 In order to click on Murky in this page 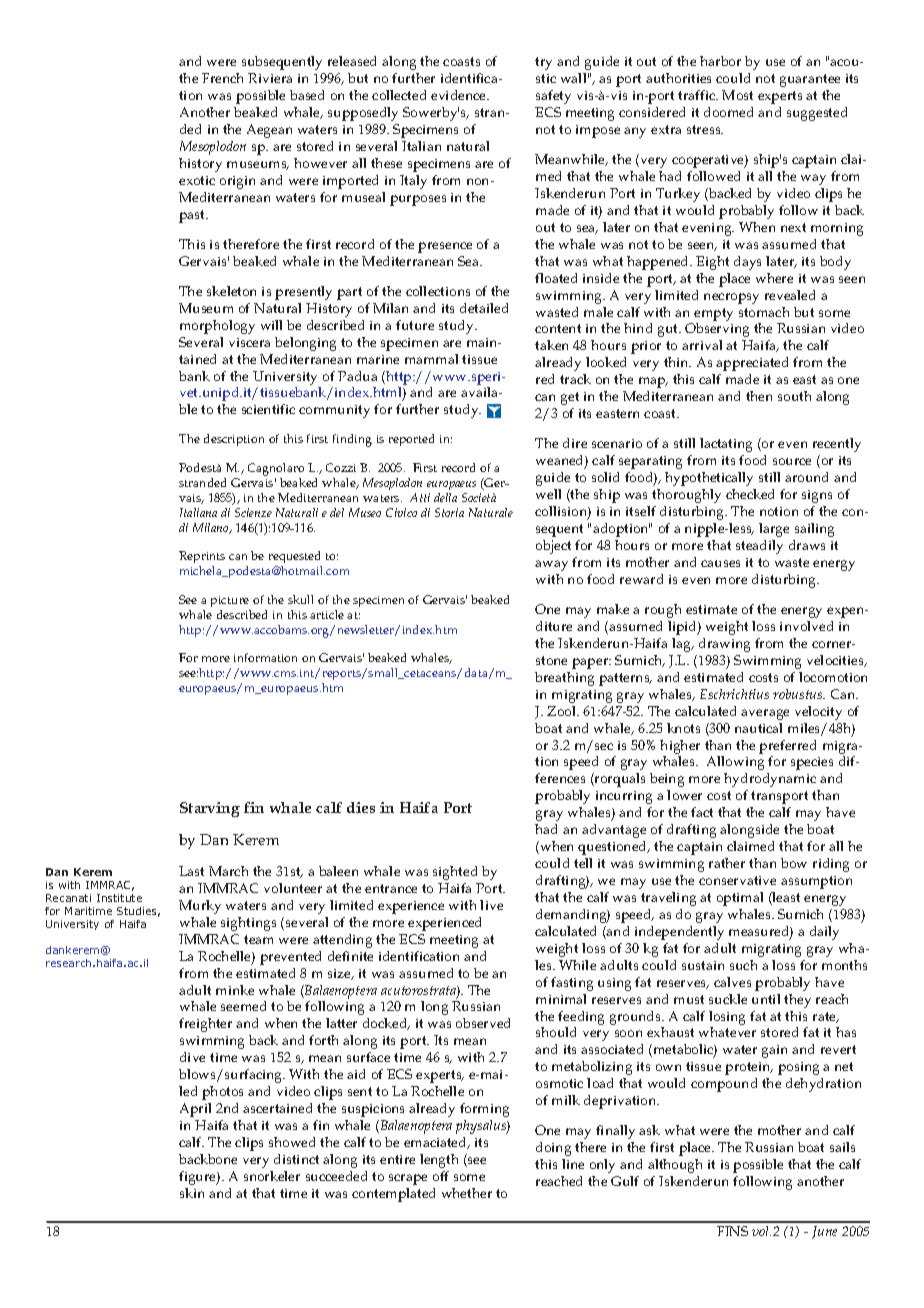, I will do `click(200, 907)`.
